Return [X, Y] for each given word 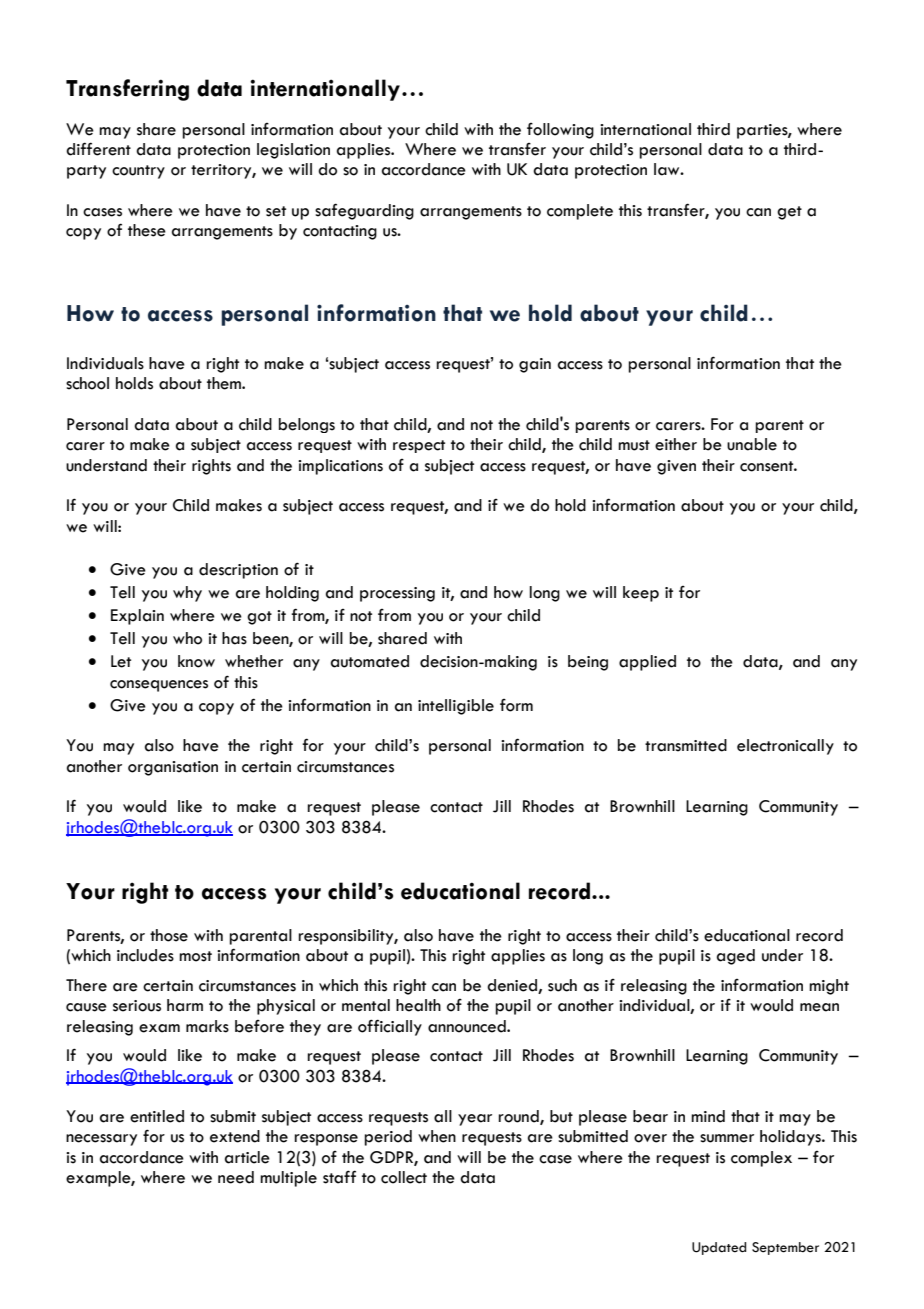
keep [641, 594]
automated [370, 661]
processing [397, 594]
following [560, 131]
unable [752, 444]
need [236, 1177]
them [225, 383]
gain [535, 365]
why [187, 594]
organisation [173, 768]
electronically [785, 747]
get [789, 213]
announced [468, 1026]
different [98, 149]
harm [185, 1005]
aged [736, 957]
